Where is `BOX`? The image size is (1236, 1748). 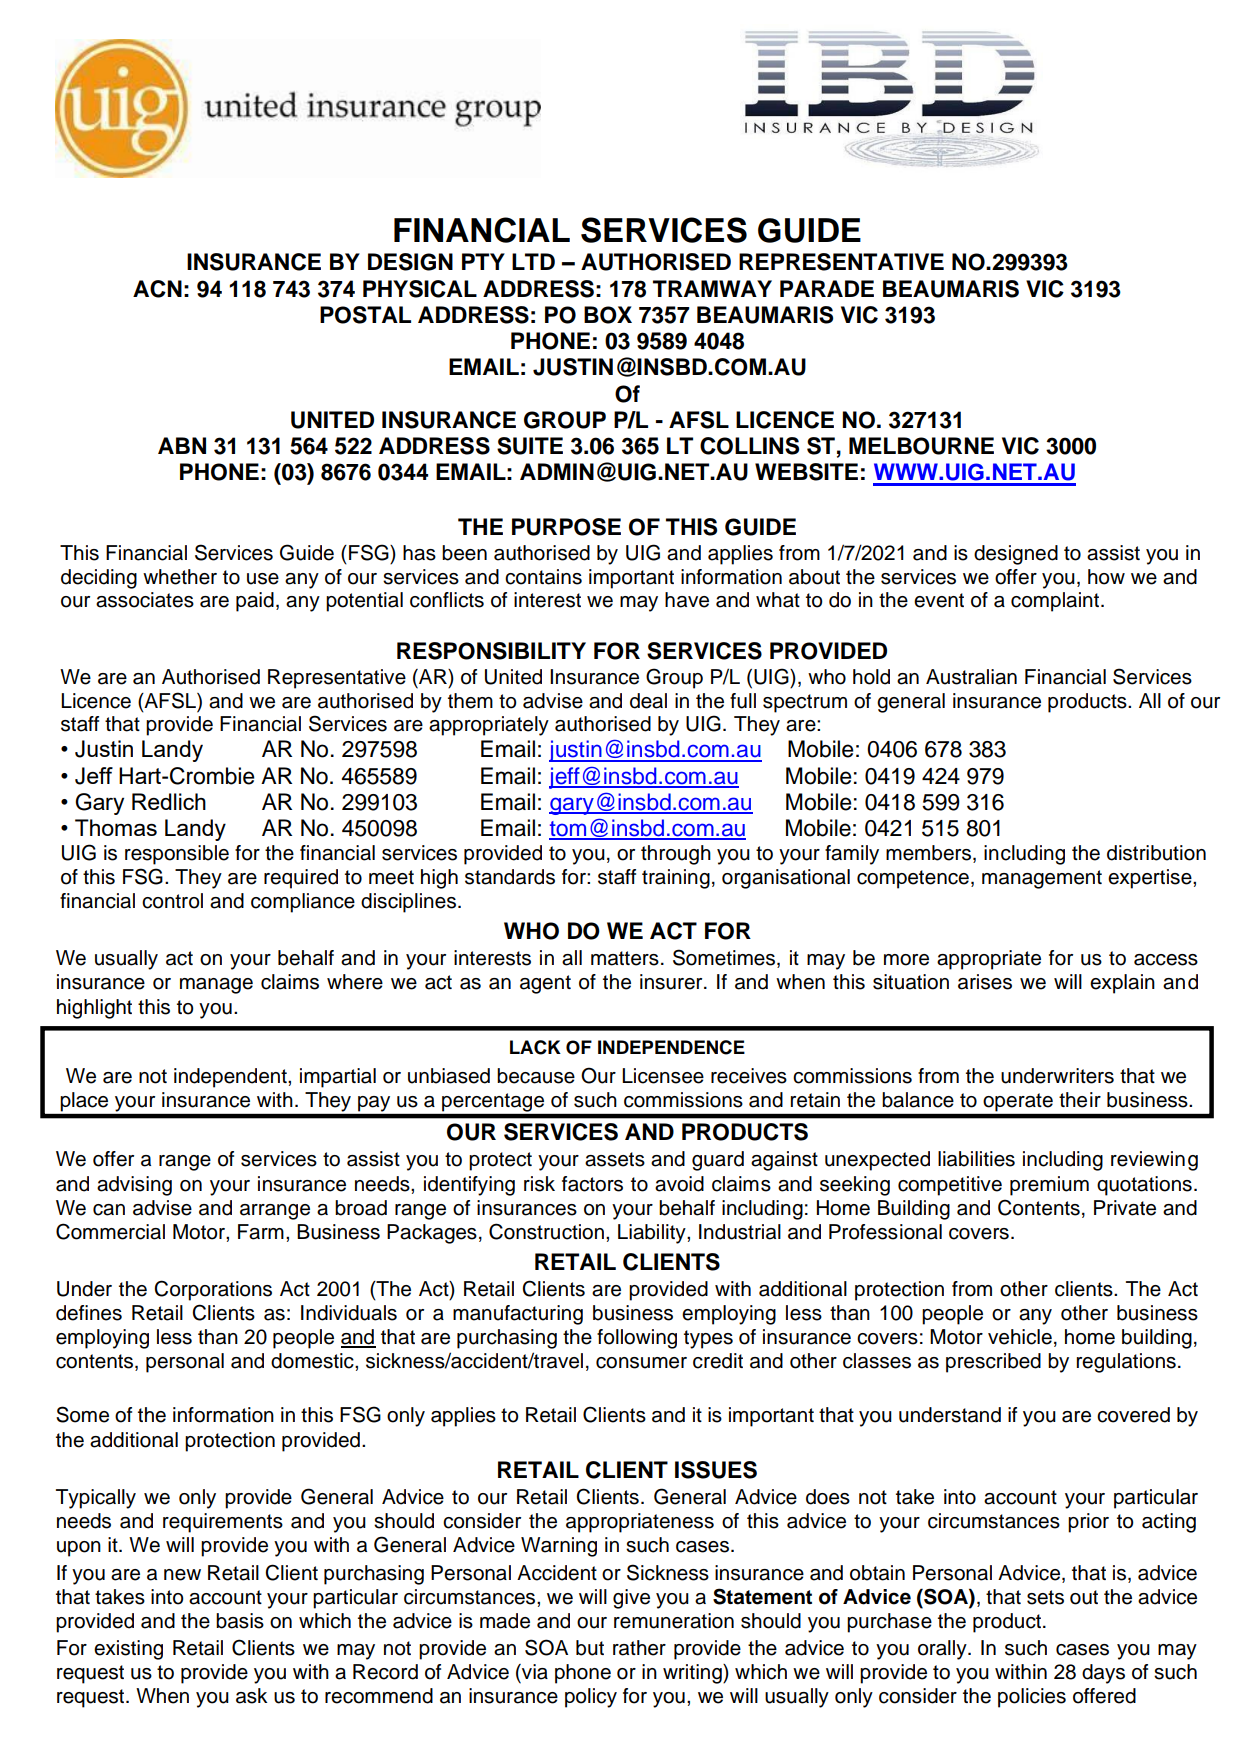 BOX is located at coordinates (608, 315).
